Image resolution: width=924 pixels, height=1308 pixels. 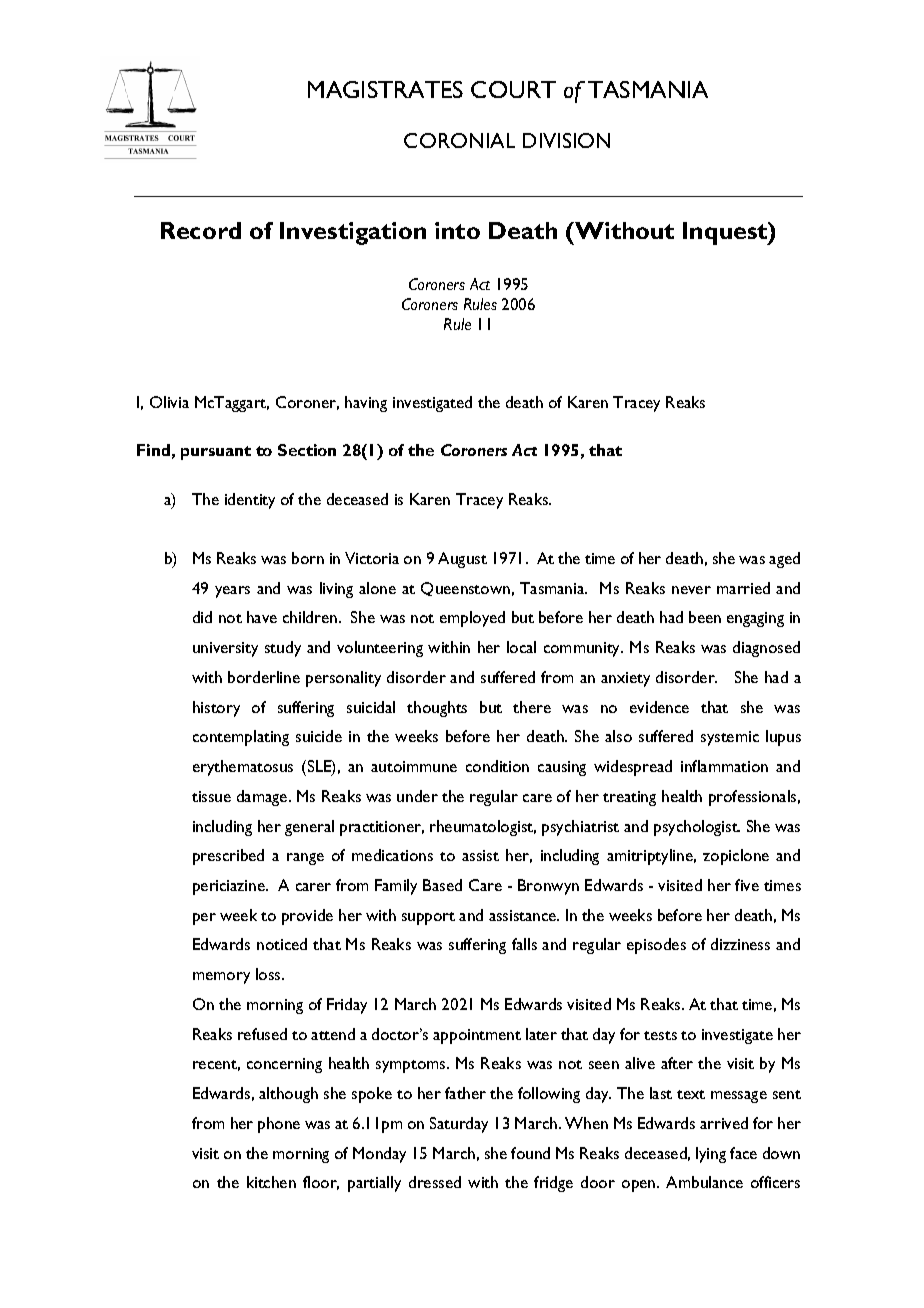 I want to click on employed, so click(x=472, y=619).
